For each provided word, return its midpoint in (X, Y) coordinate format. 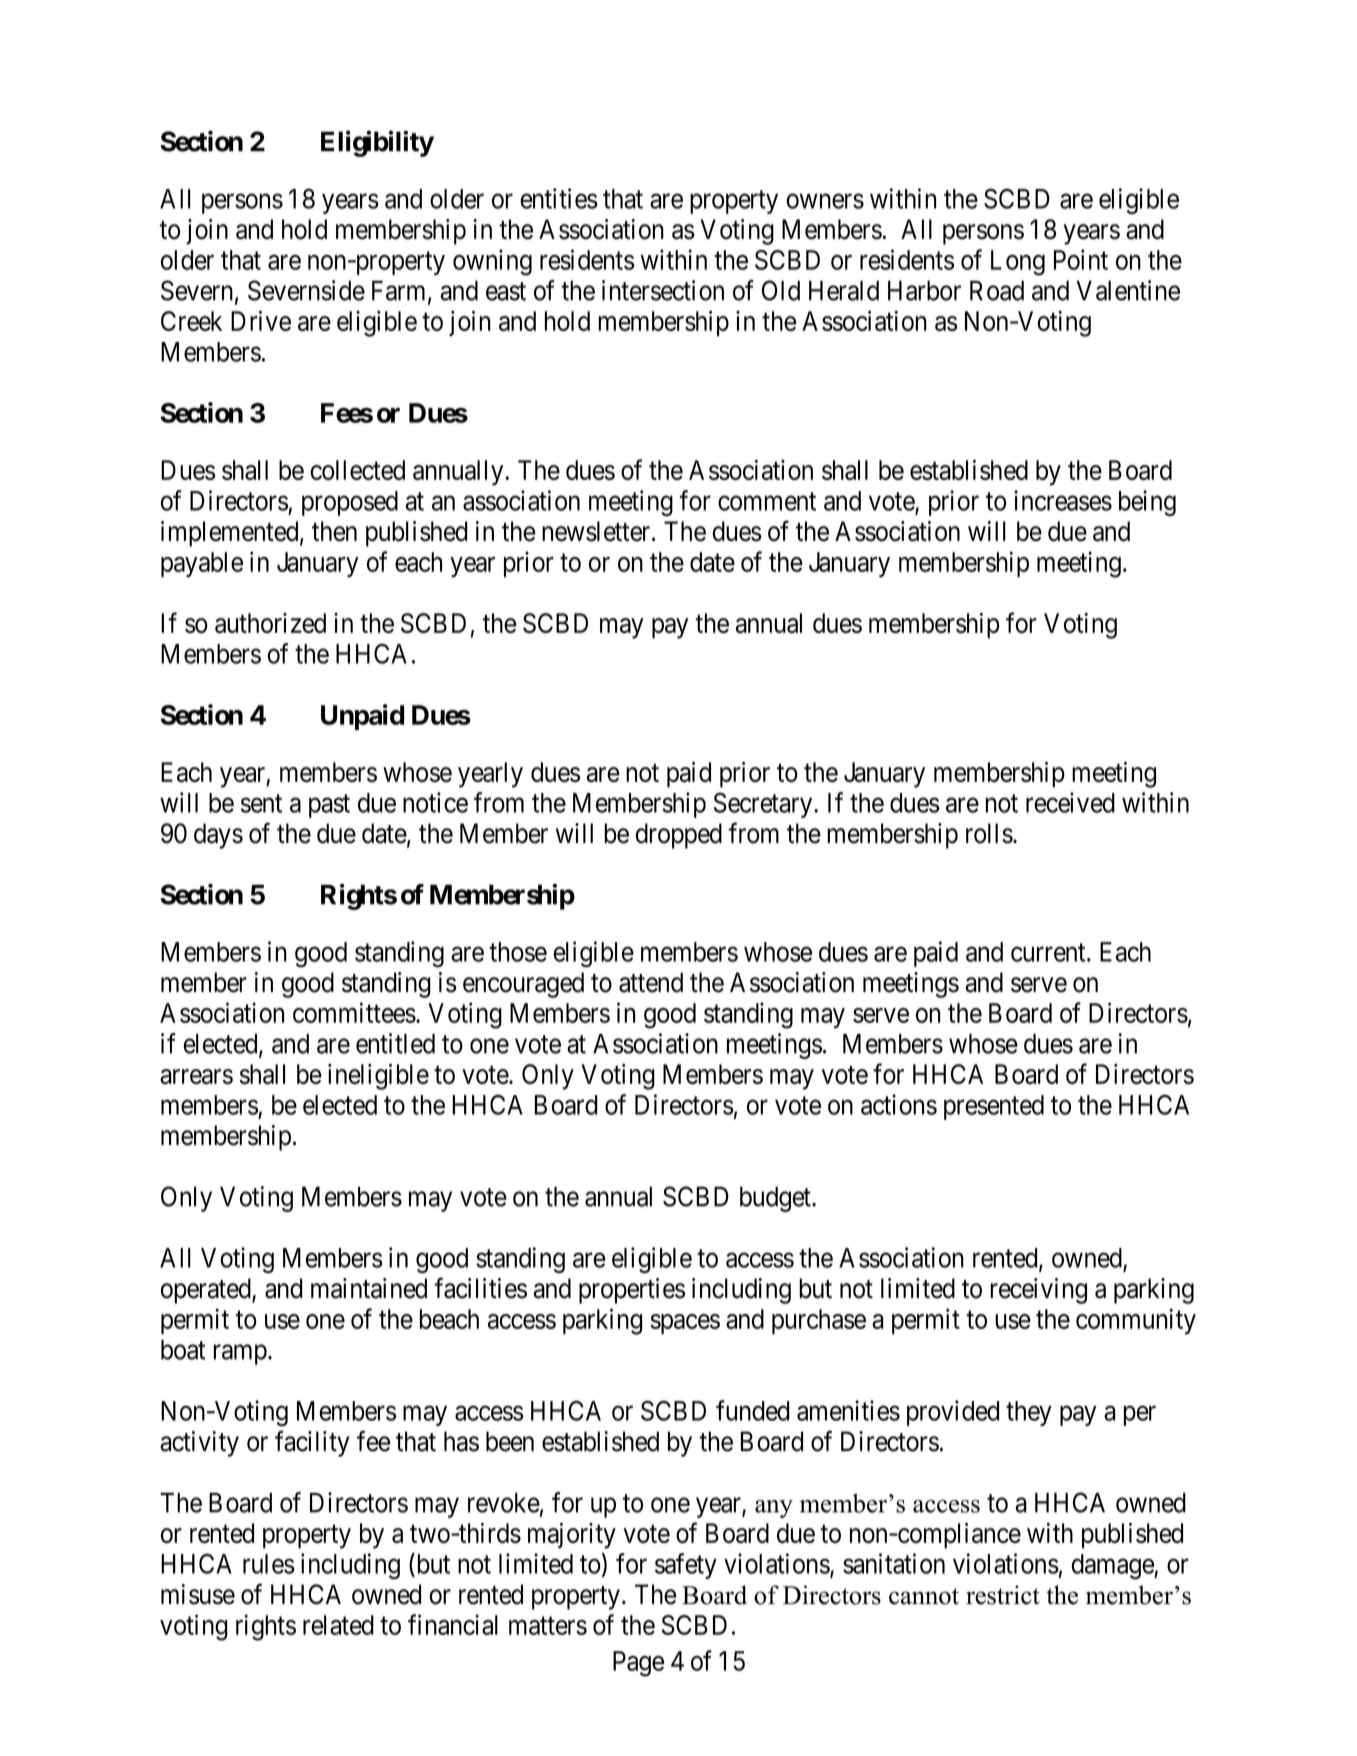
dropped (679, 836)
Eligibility (377, 143)
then (334, 531)
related (338, 1625)
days (218, 836)
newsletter (597, 531)
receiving (1038, 1291)
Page (638, 1664)
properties (632, 1291)
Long (1018, 263)
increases (1063, 500)
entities (559, 198)
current (1049, 953)
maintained (369, 1288)
